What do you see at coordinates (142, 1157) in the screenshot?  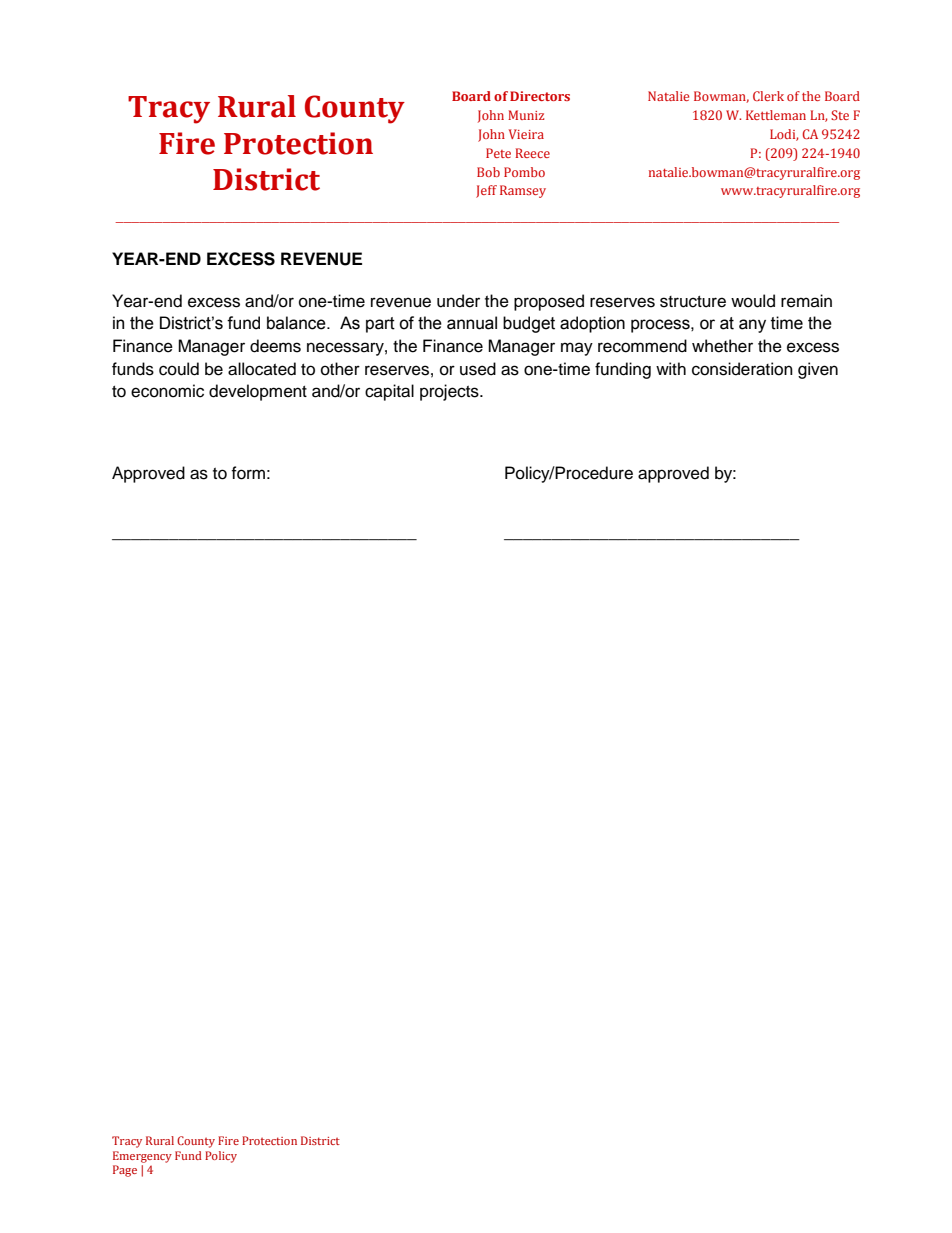 I see `Emergency` at bounding box center [142, 1157].
